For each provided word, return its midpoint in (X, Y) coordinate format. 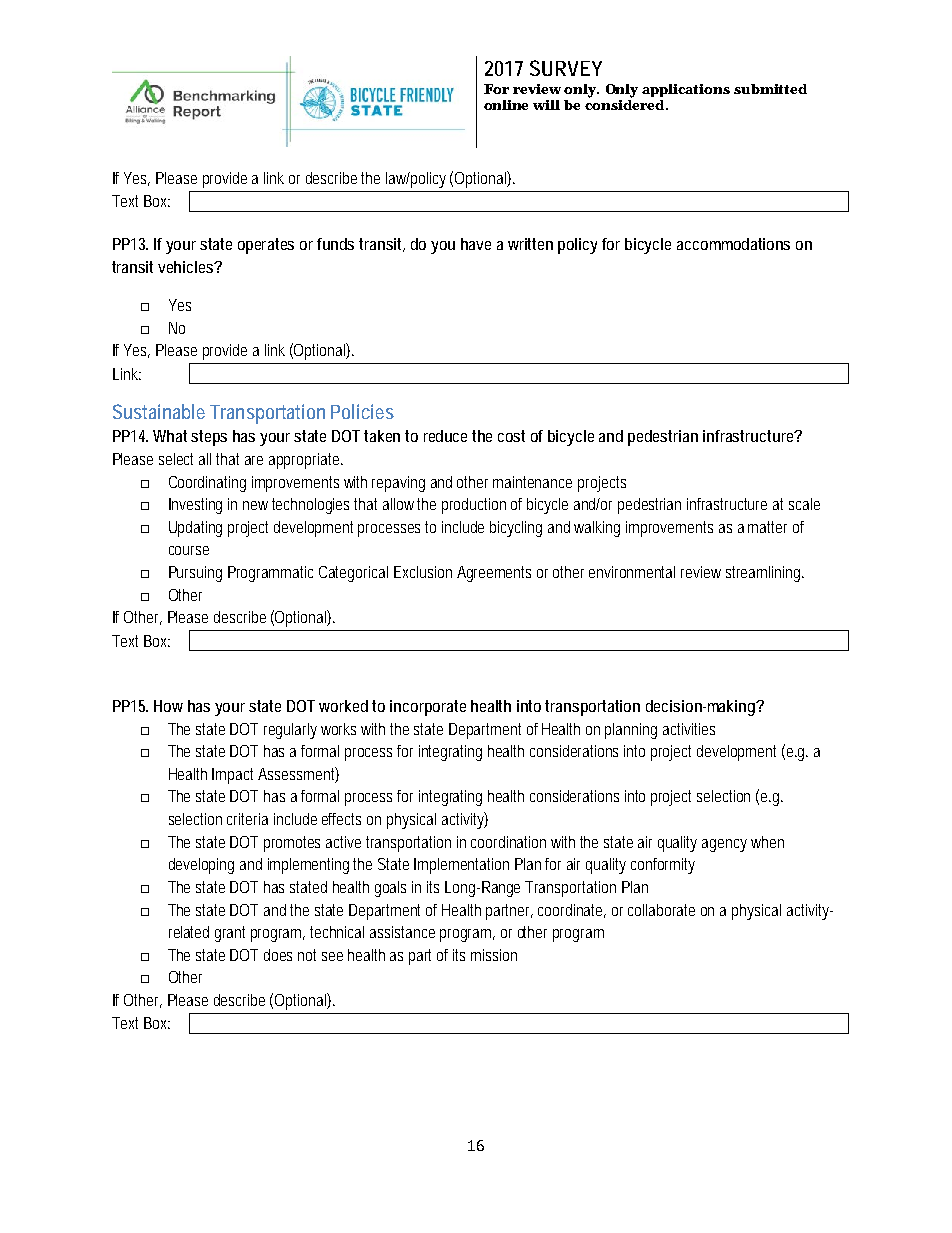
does (278, 955)
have (476, 244)
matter (767, 527)
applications (686, 90)
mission (494, 955)
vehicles (187, 267)
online (506, 105)
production (474, 506)
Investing (195, 506)
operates (266, 246)
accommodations (733, 244)
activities (689, 729)
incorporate (428, 708)
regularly (290, 731)
